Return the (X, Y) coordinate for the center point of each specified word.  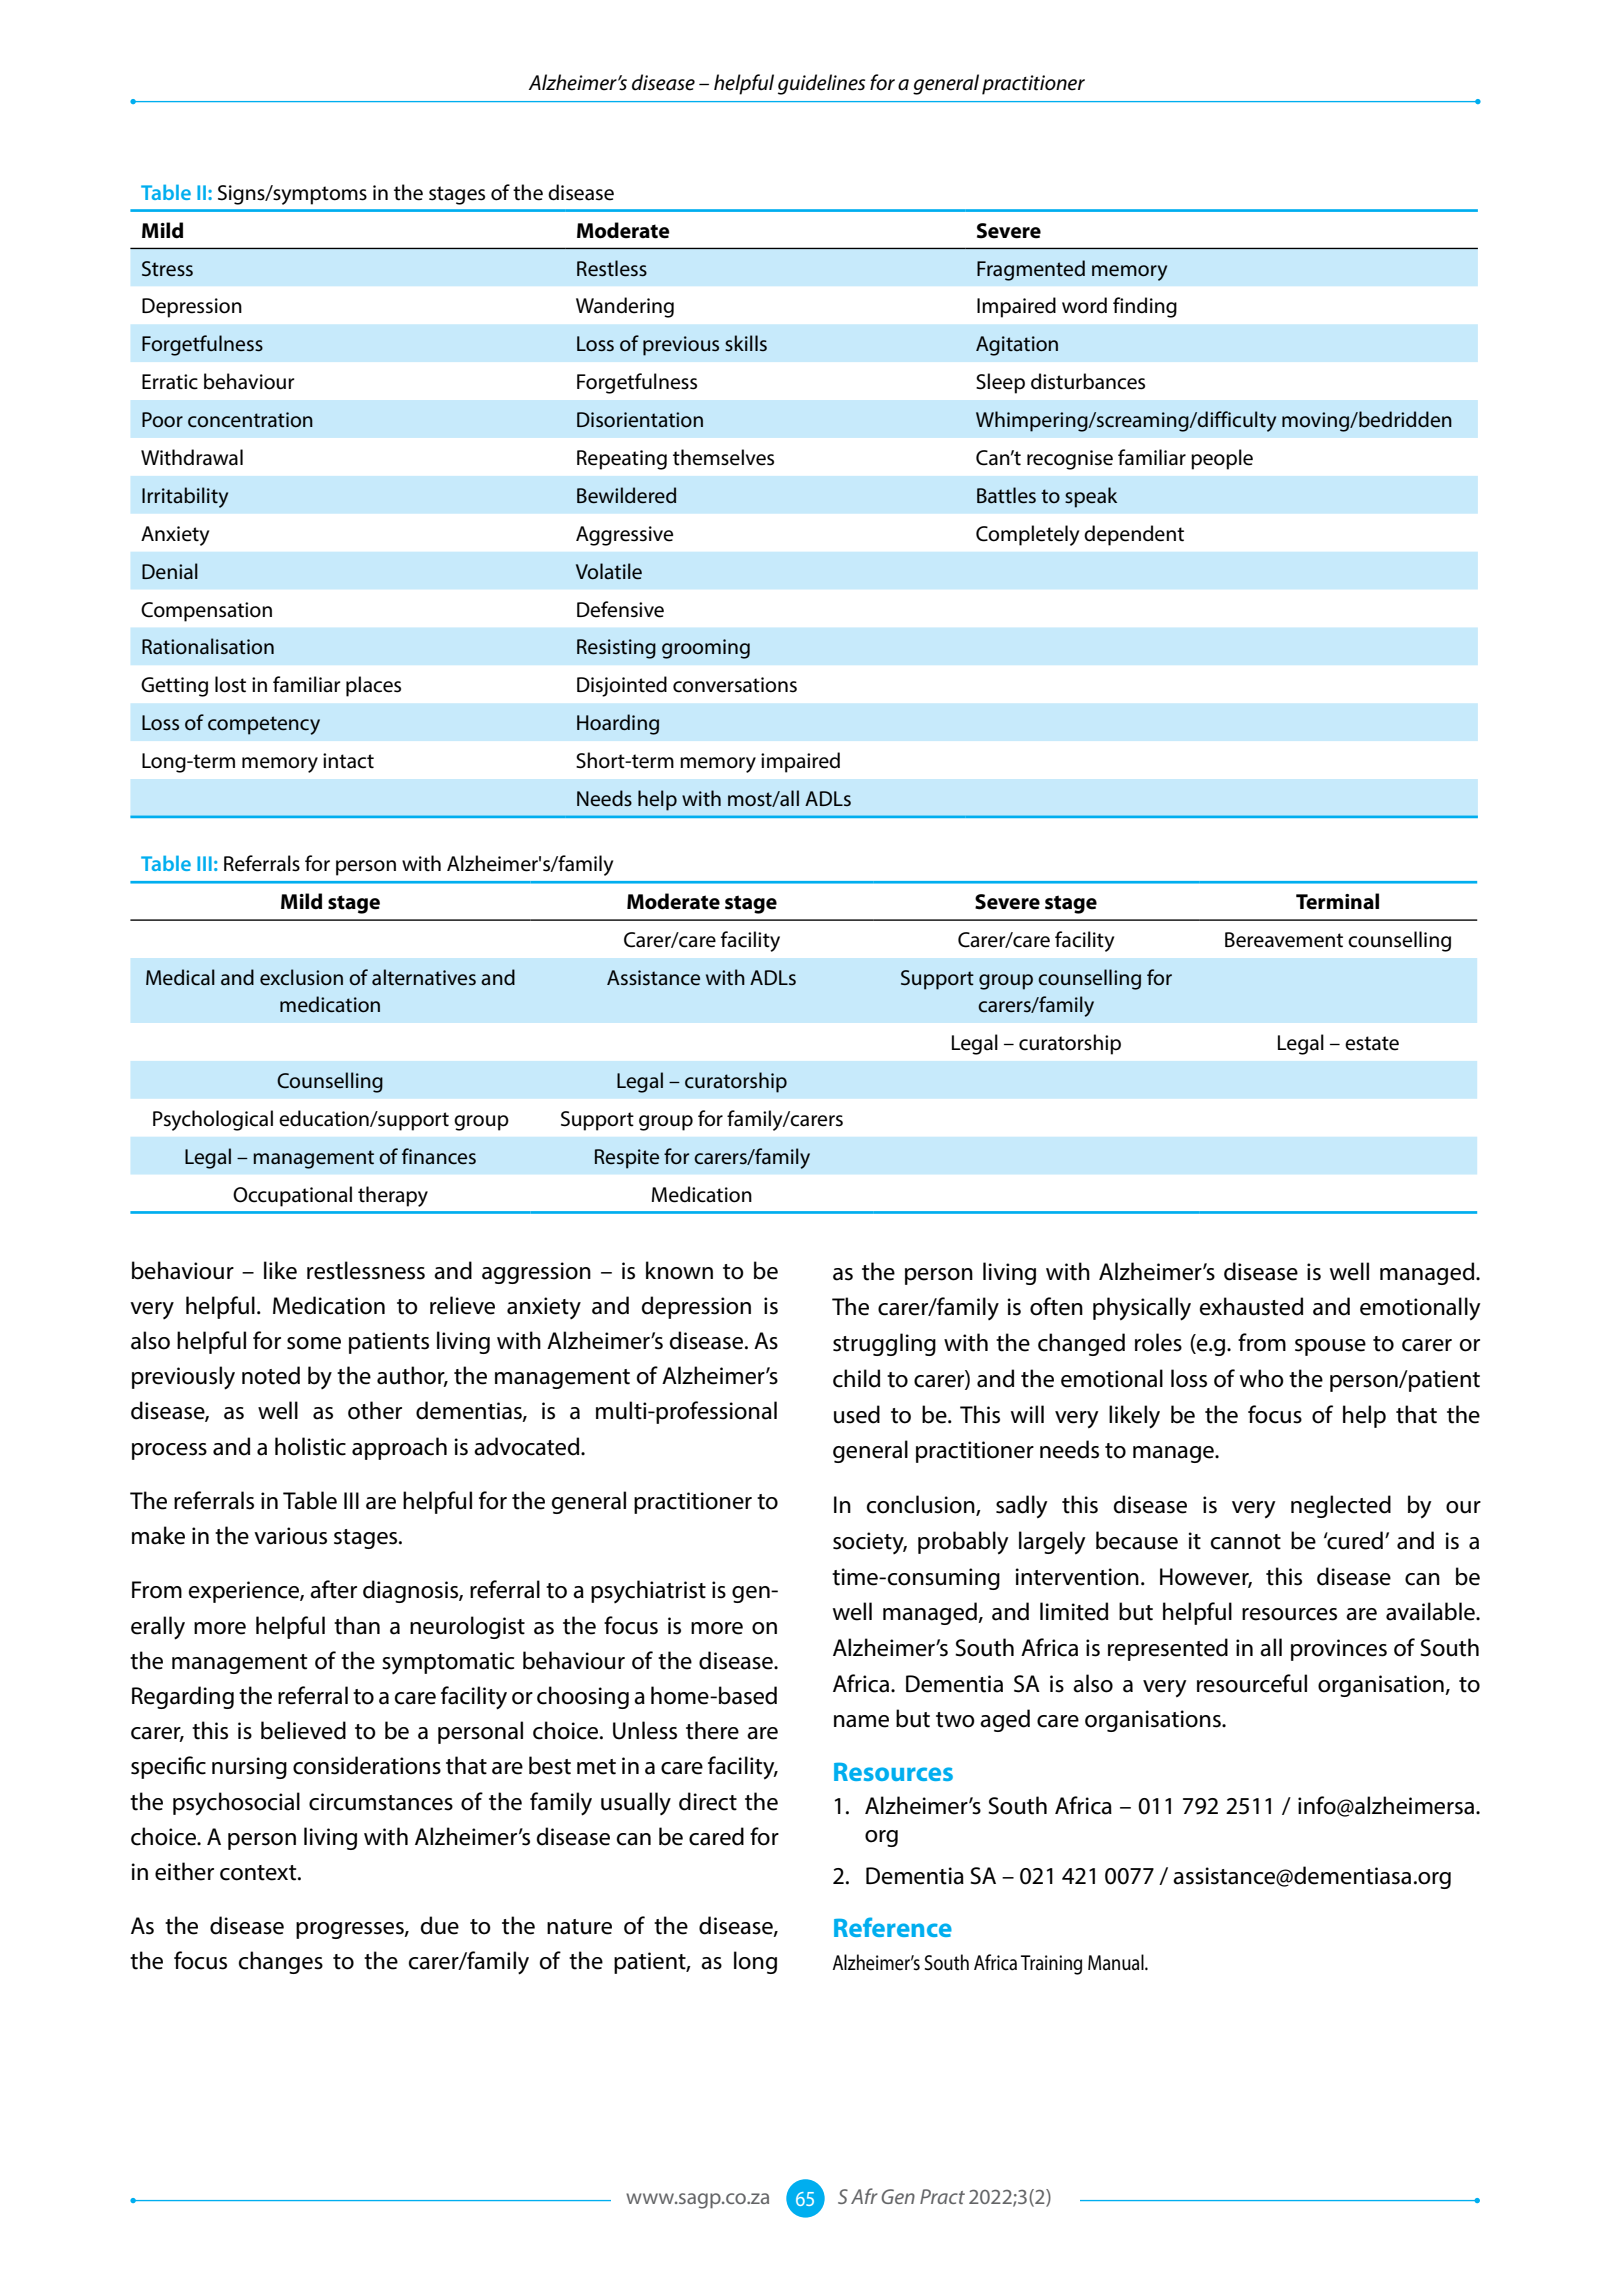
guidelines (821, 84)
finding (1145, 307)
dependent (1134, 535)
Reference (893, 1927)
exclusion (301, 977)
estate (1372, 1043)
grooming (706, 649)
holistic (310, 1446)
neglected (1341, 1506)
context (259, 1873)
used (857, 1414)
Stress (167, 269)
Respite (627, 1159)
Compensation (206, 612)
